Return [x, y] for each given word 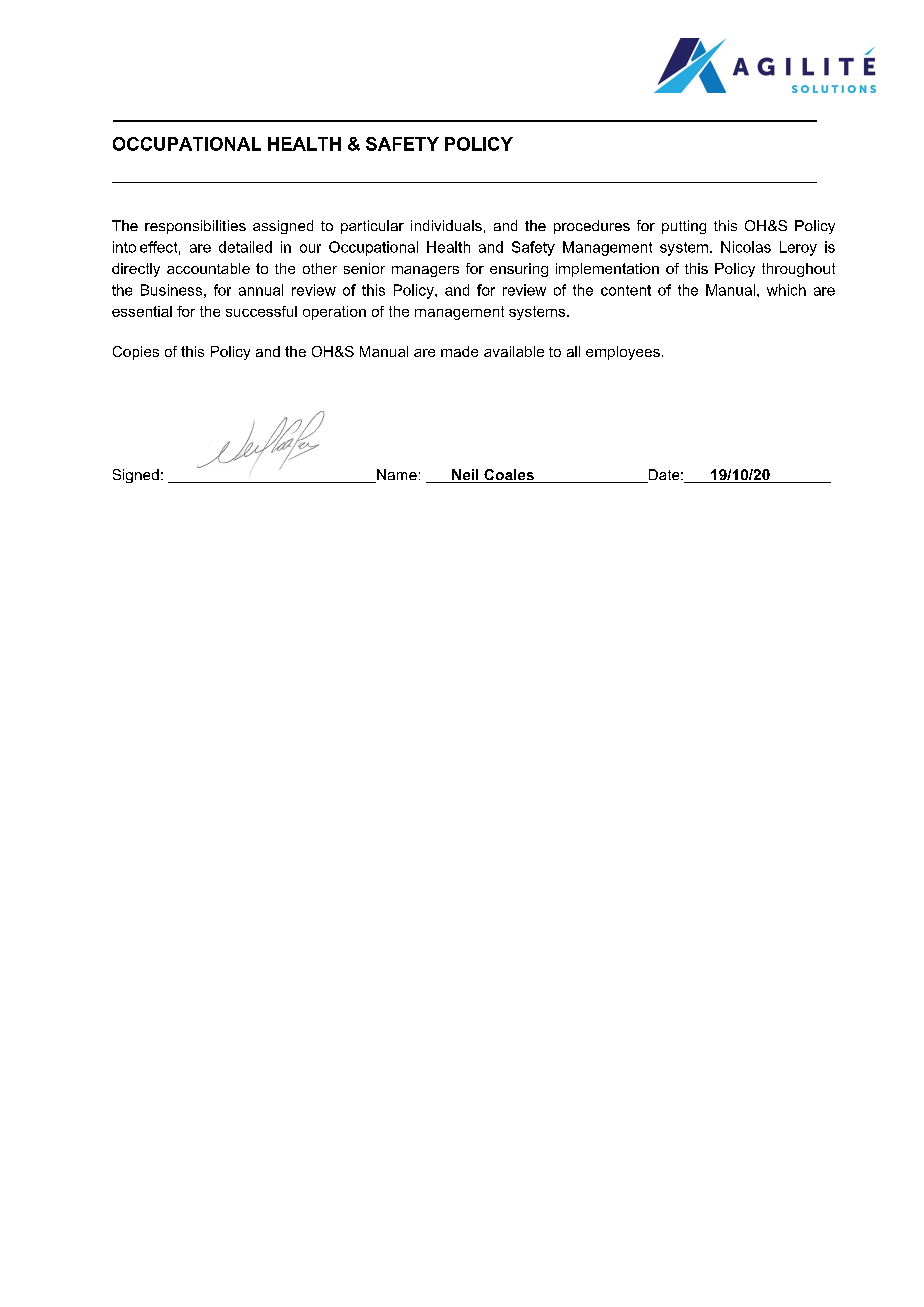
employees [623, 353]
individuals [446, 225]
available [514, 351]
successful [261, 311]
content [626, 290]
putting [684, 227]
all [573, 351]
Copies [136, 353]
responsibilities [195, 227]
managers [425, 271]
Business [171, 290]
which [786, 290]
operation [334, 313]
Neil [465, 476]
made [459, 351]
